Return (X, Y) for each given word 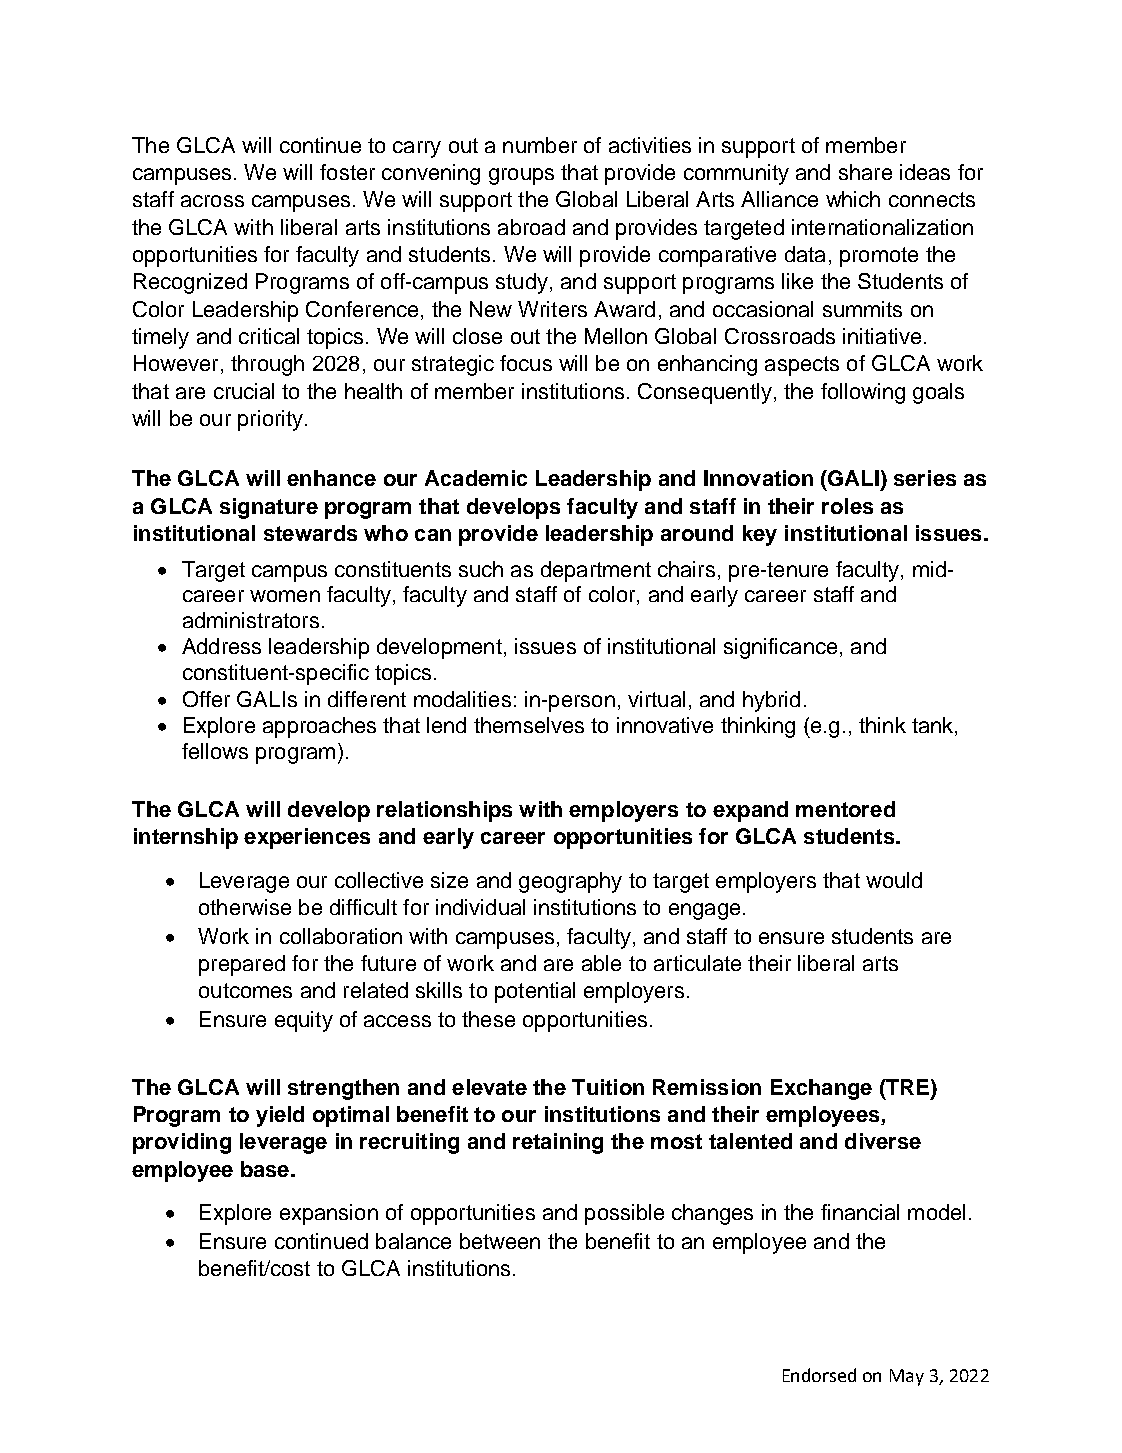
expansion (329, 1214)
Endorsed (819, 1375)
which (853, 199)
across (212, 201)
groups (521, 176)
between (500, 1241)
